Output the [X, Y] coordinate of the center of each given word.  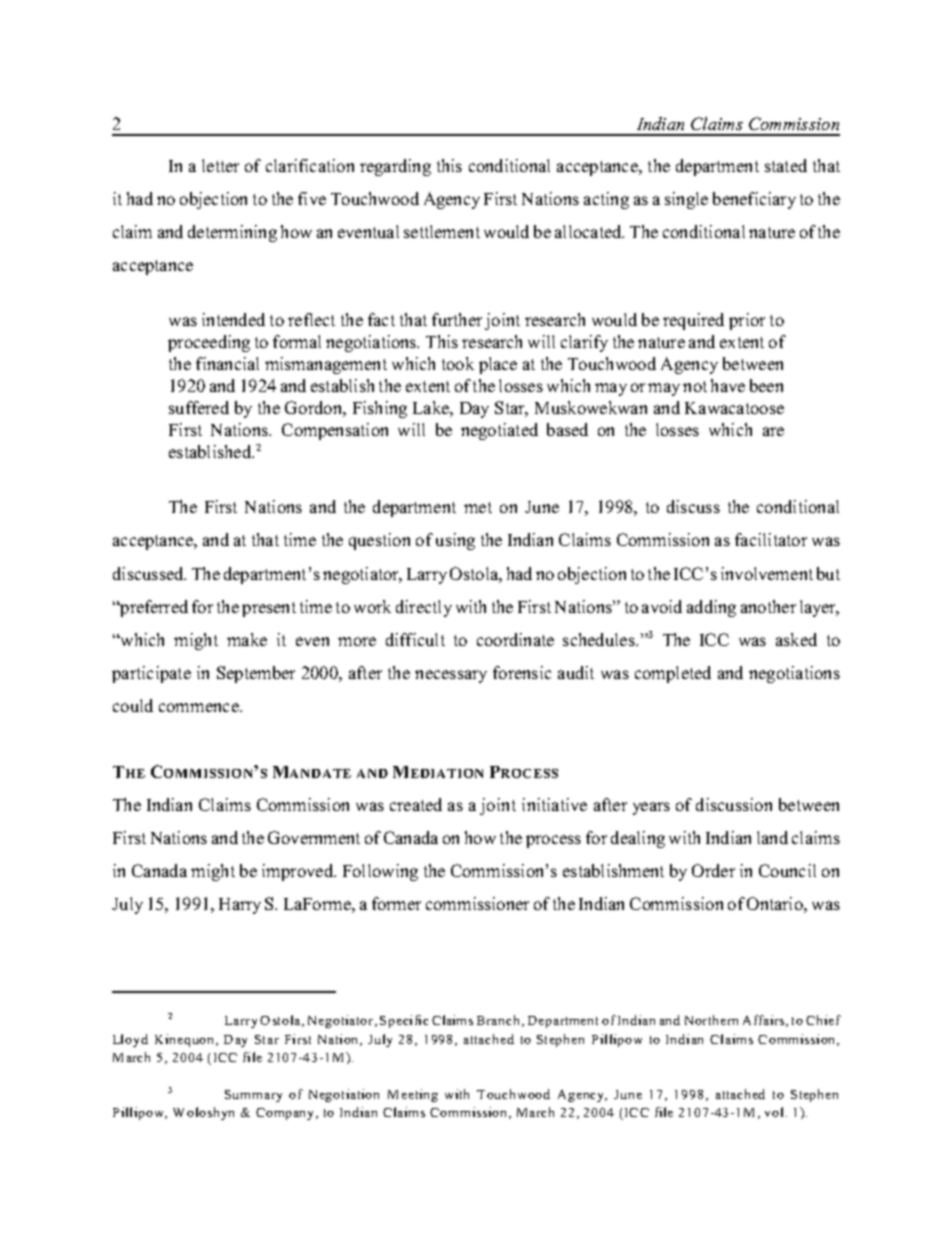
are [773, 431]
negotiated [499, 431]
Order [713, 870]
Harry [240, 906]
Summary [253, 1096]
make [247, 639]
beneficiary [754, 200]
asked [796, 639]
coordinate [515, 639]
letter [220, 165]
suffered [199, 407]
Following [380, 872]
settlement [442, 231]
